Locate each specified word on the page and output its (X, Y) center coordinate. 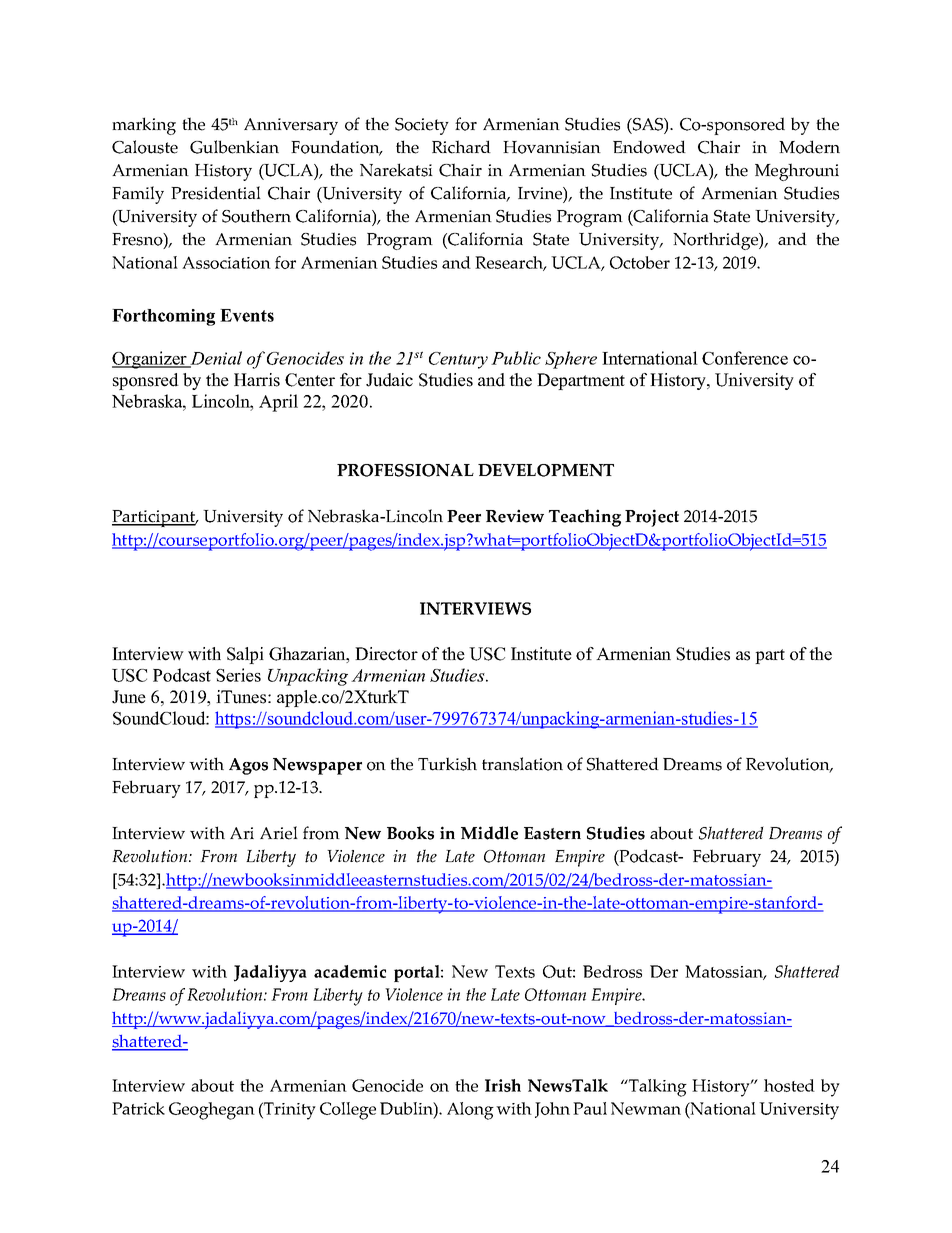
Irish (503, 1085)
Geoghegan (212, 1111)
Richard (461, 147)
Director (386, 654)
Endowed (649, 147)
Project (652, 518)
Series (238, 675)
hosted (789, 1085)
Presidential (216, 193)
